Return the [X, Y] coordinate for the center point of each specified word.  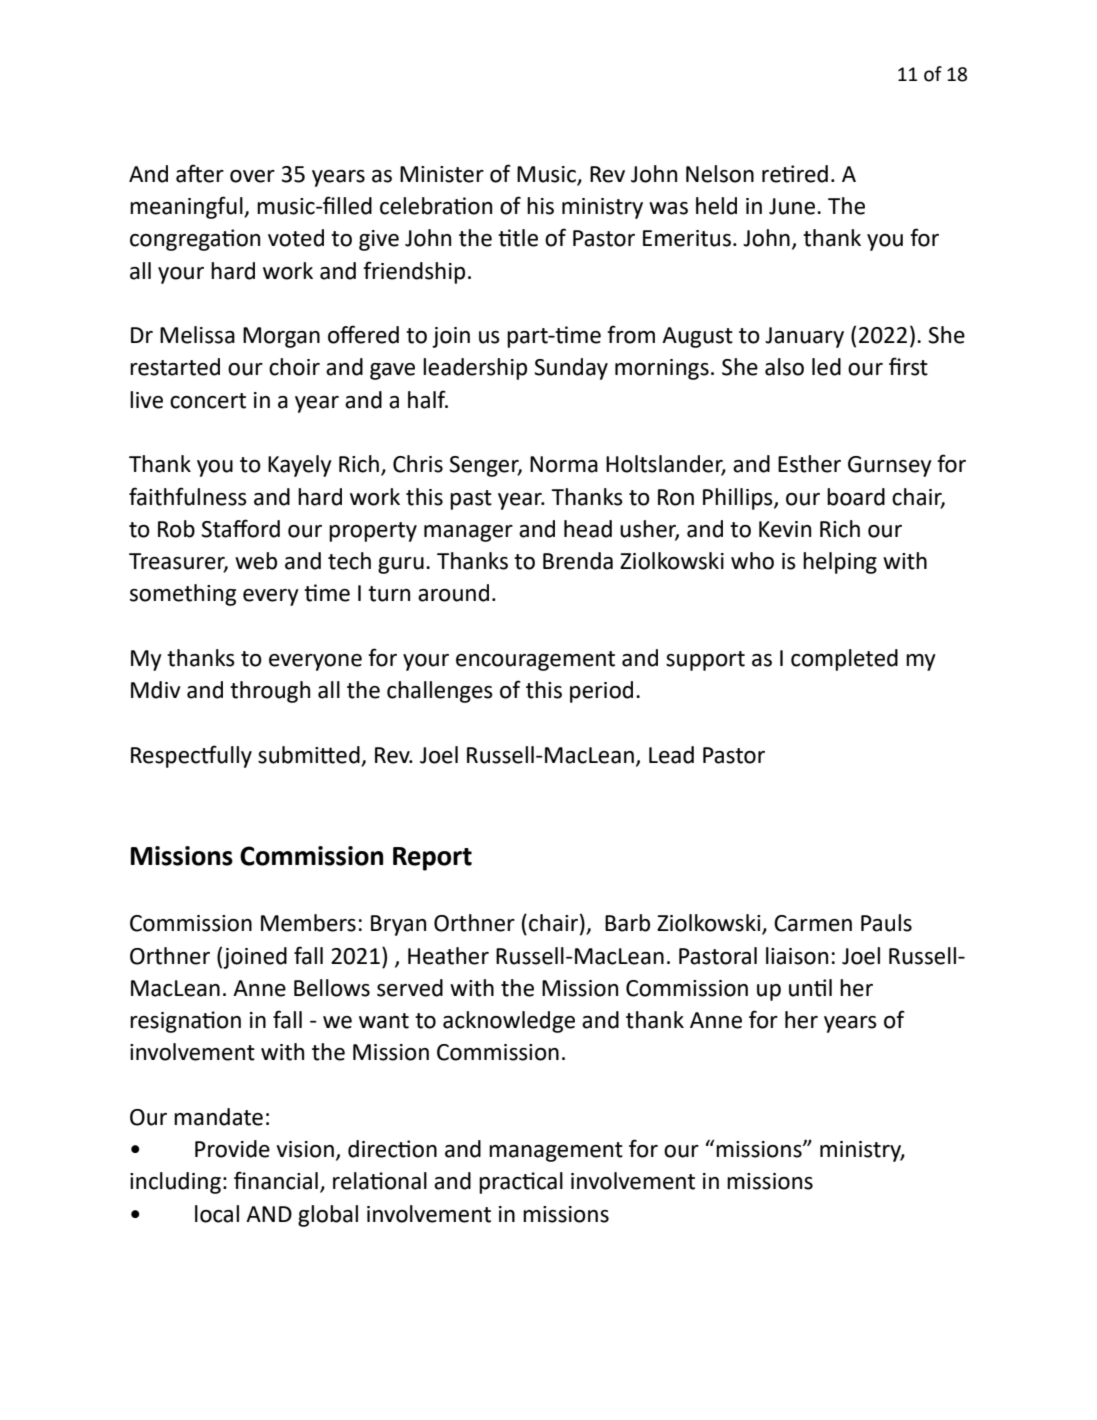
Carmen [813, 923]
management [556, 1152]
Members [308, 923]
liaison [797, 956]
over [252, 176]
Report [432, 859]
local [217, 1214]
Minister [442, 174]
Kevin [785, 529]
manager [468, 533]
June [793, 206]
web [256, 561]
